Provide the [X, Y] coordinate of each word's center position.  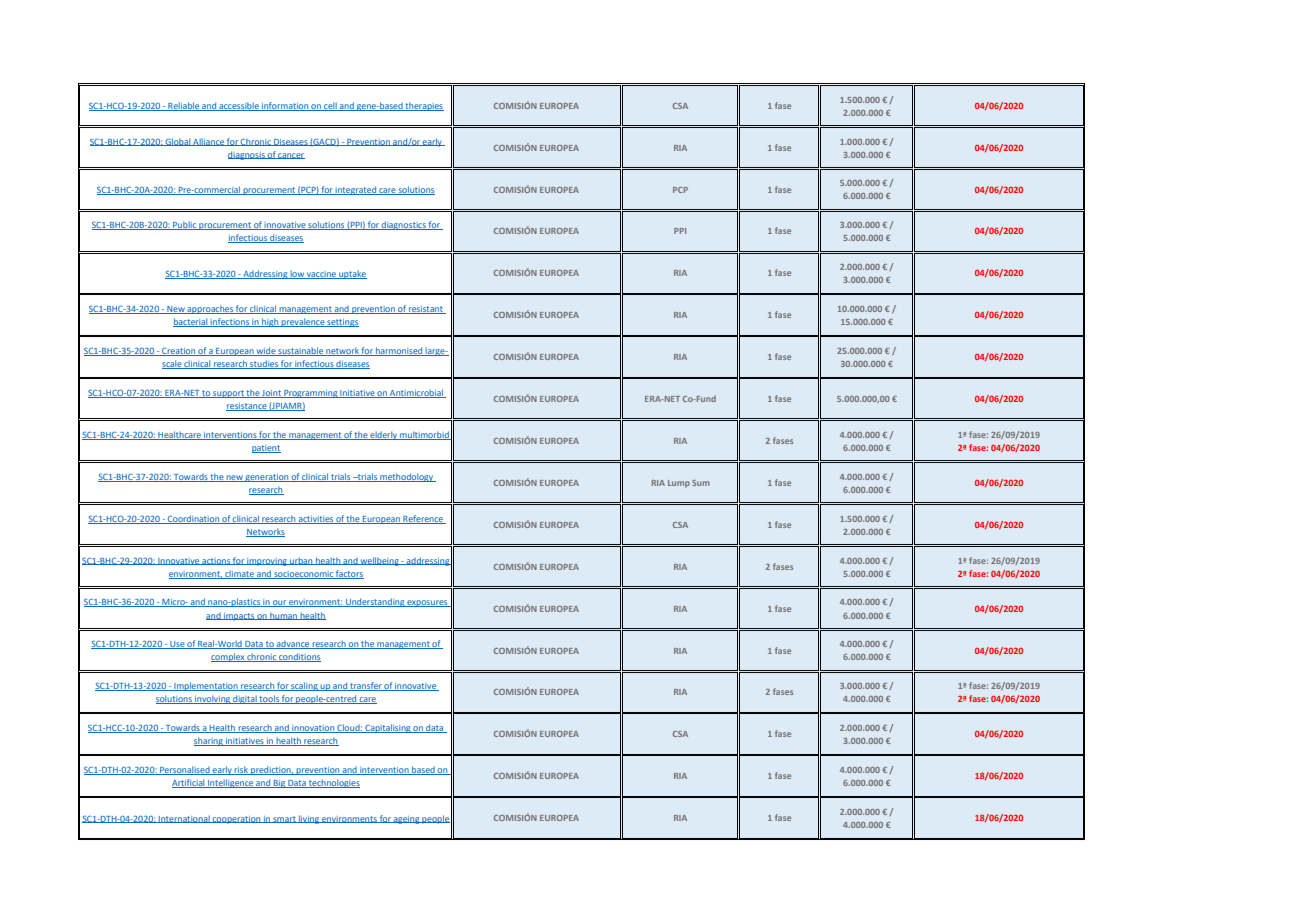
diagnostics [404, 225]
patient [266, 449]
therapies [424, 106]
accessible [239, 106]
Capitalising [388, 728]
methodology [407, 477]
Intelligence [230, 783]
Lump [679, 484]
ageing [407, 820]
